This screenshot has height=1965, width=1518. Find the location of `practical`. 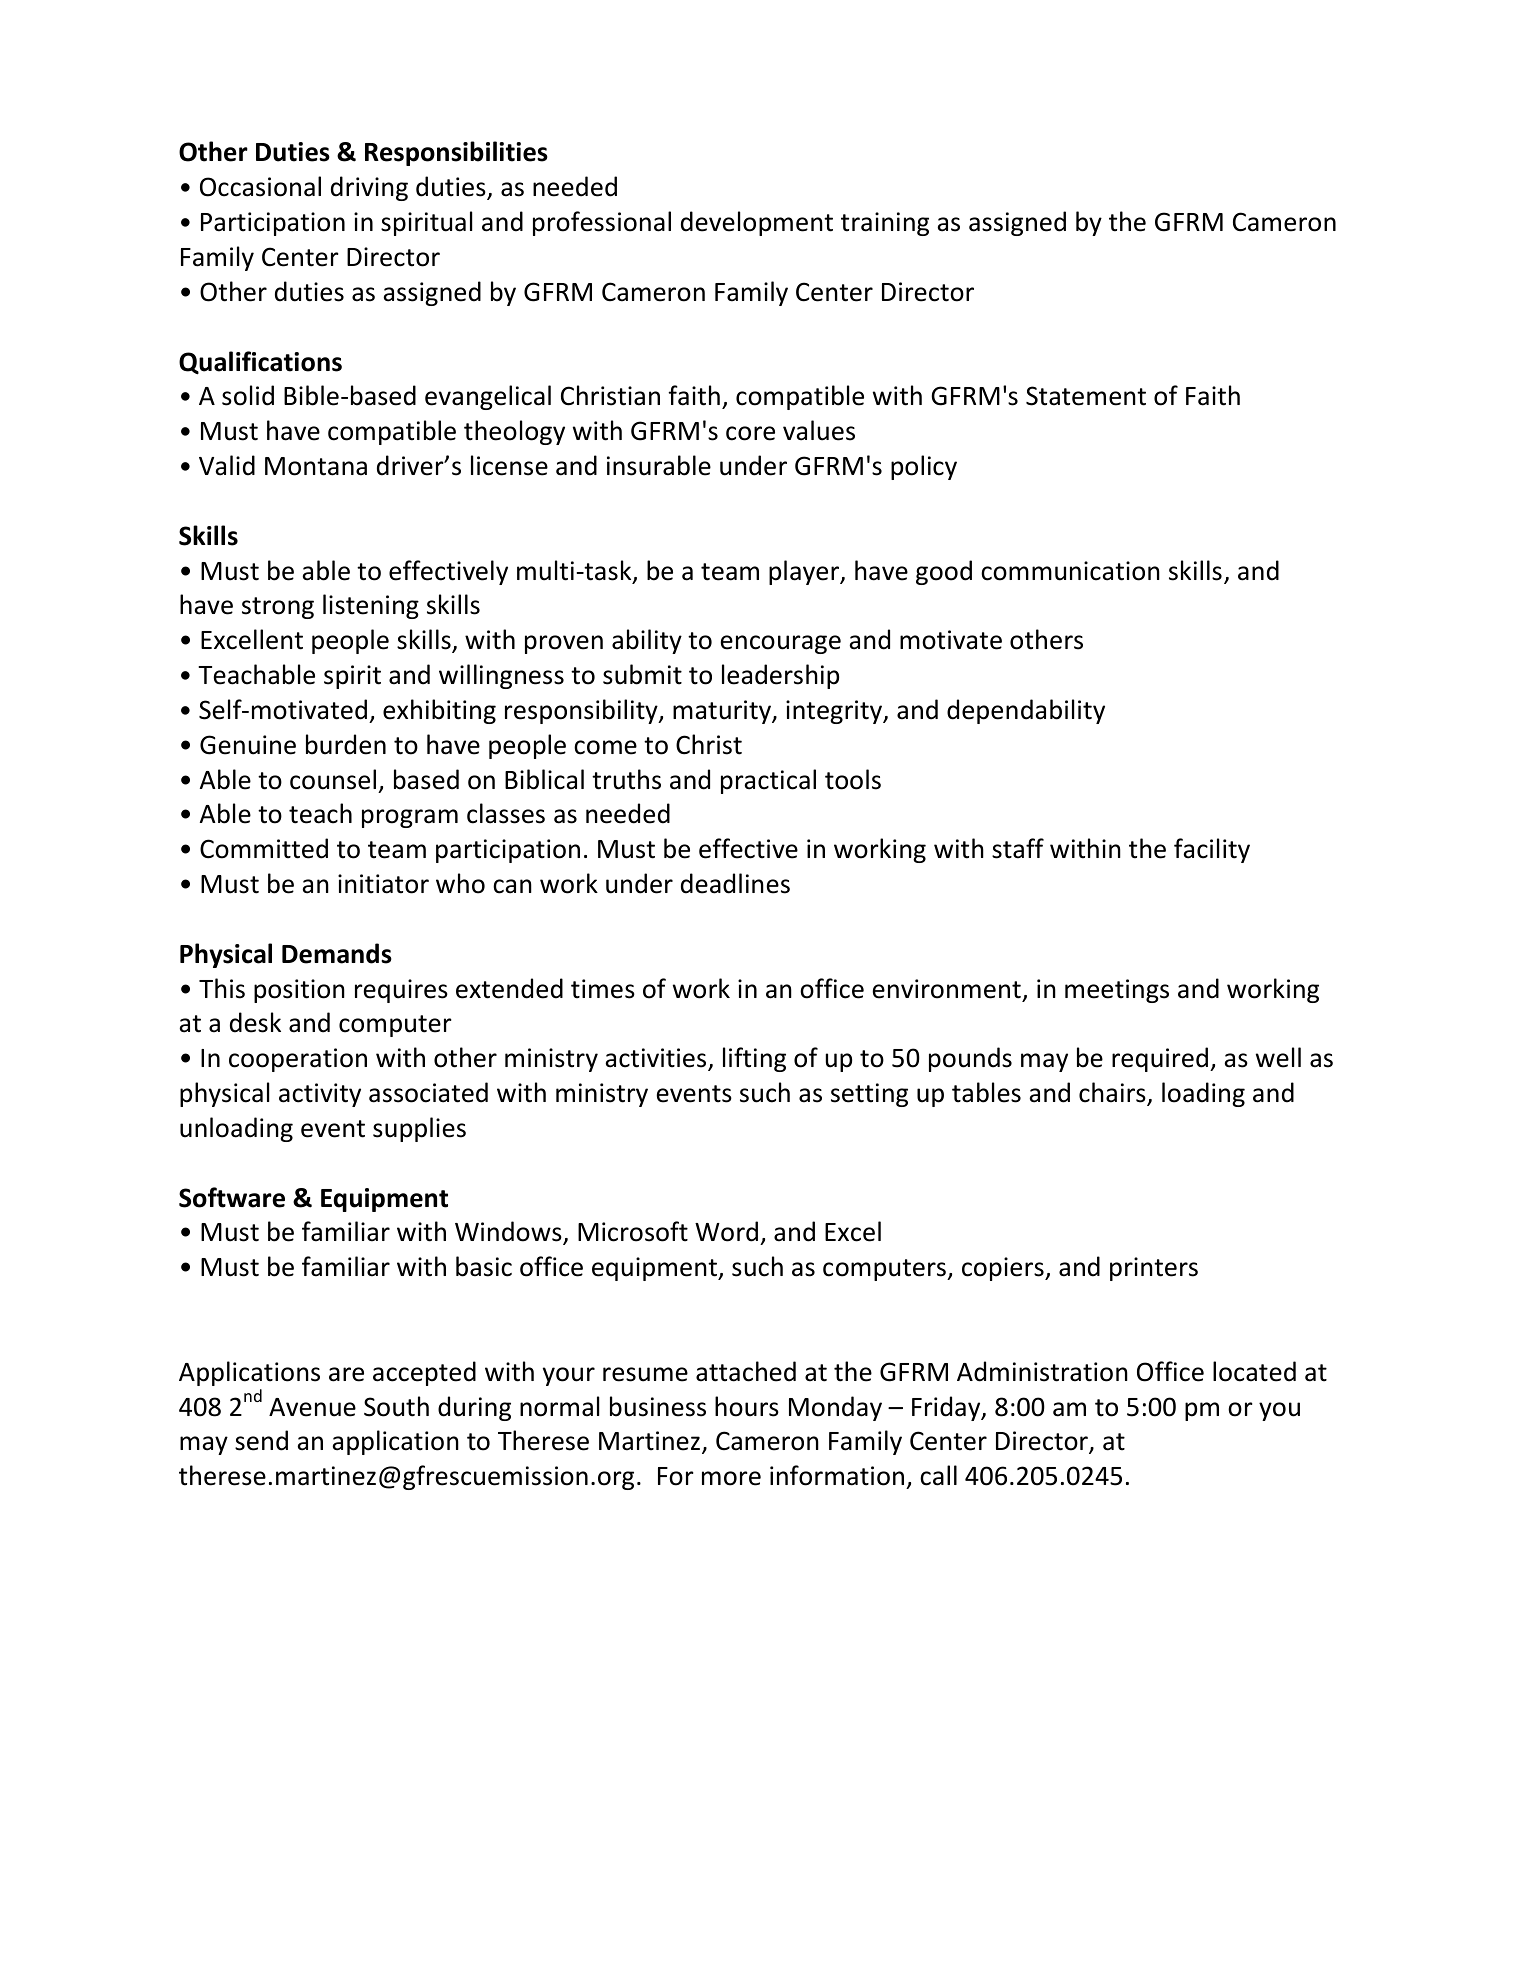

practical is located at coordinates (768, 781).
